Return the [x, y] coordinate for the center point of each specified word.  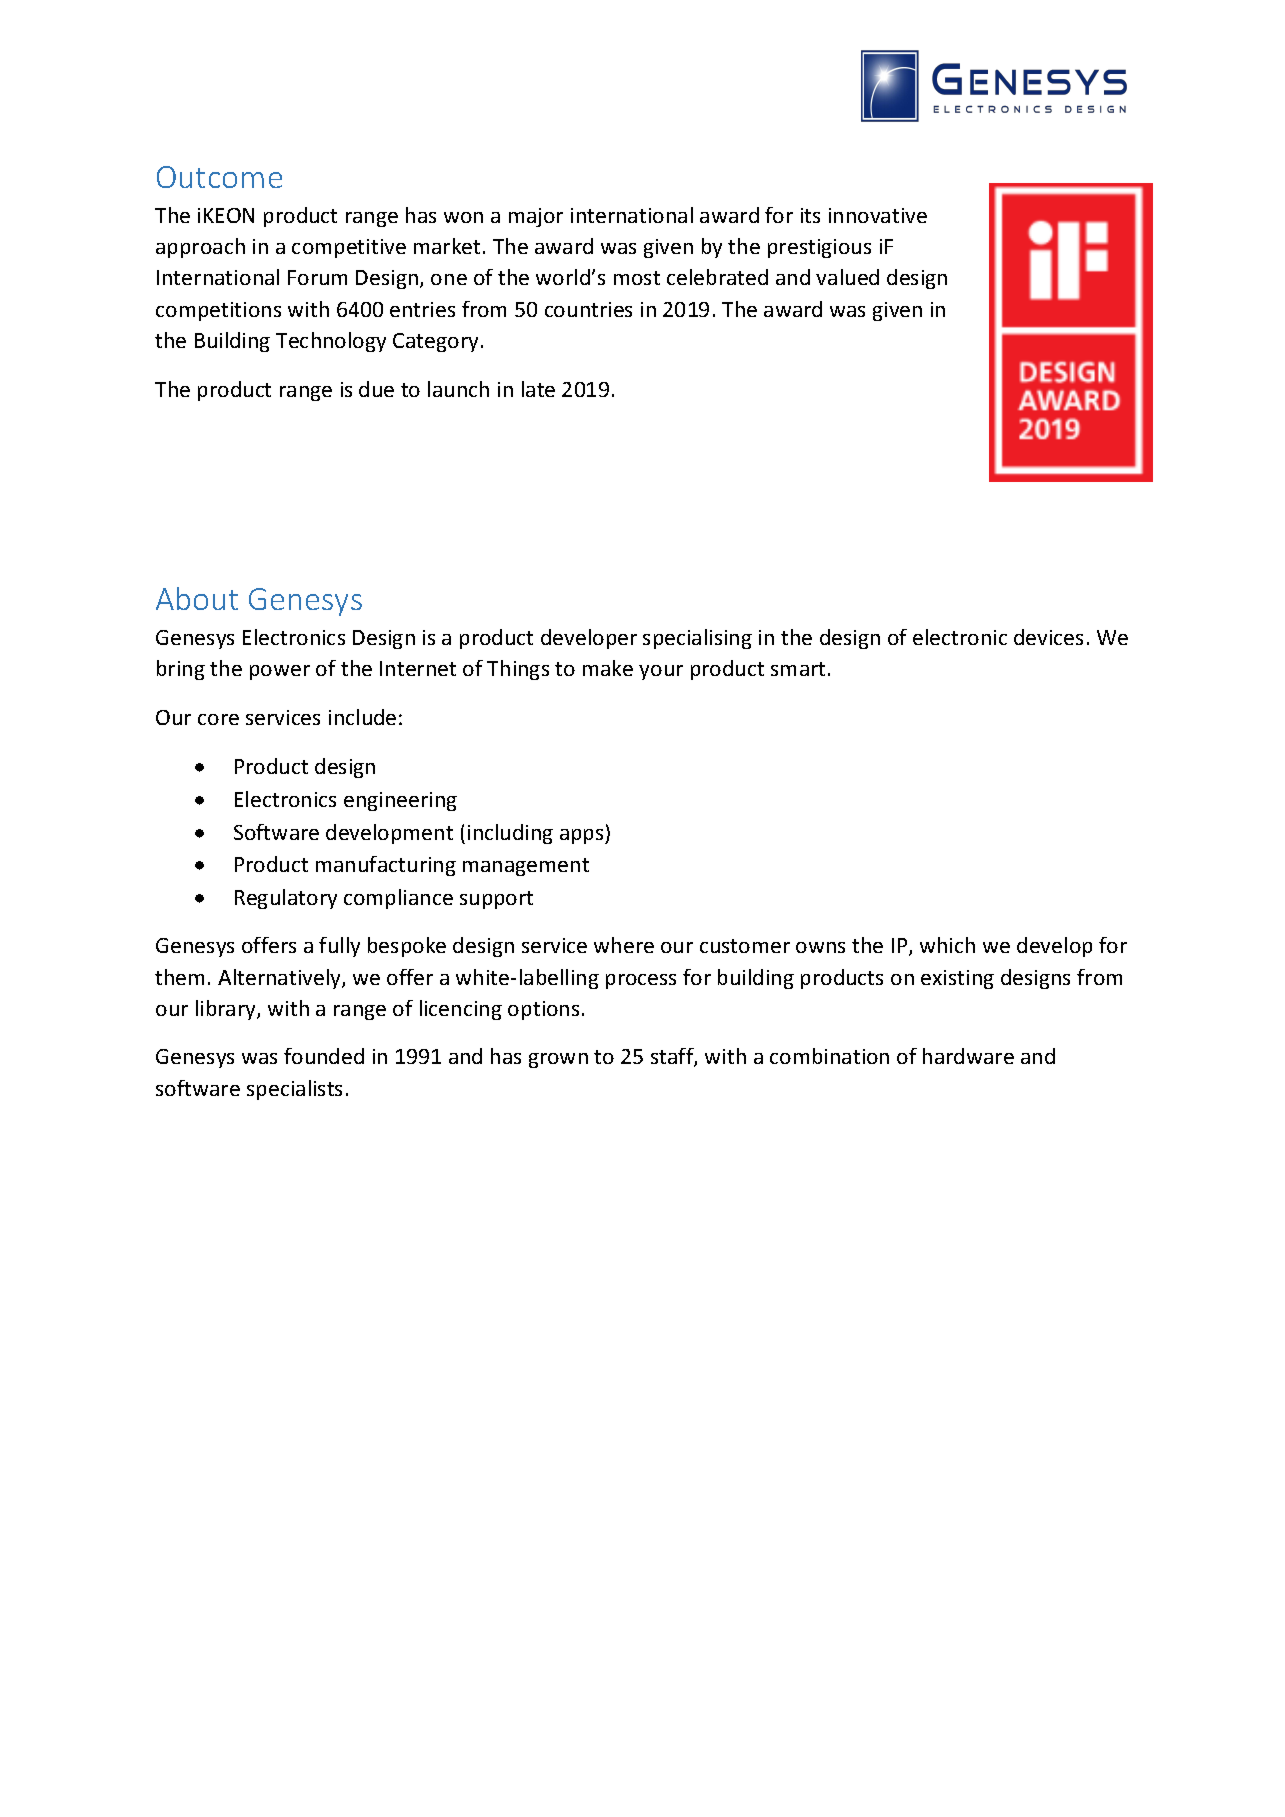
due [376, 389]
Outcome [219, 177]
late [538, 389]
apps [583, 836]
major [536, 217]
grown [558, 1060]
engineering [400, 801]
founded [324, 1056]
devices [1048, 637]
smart [798, 669]
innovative [878, 215]
